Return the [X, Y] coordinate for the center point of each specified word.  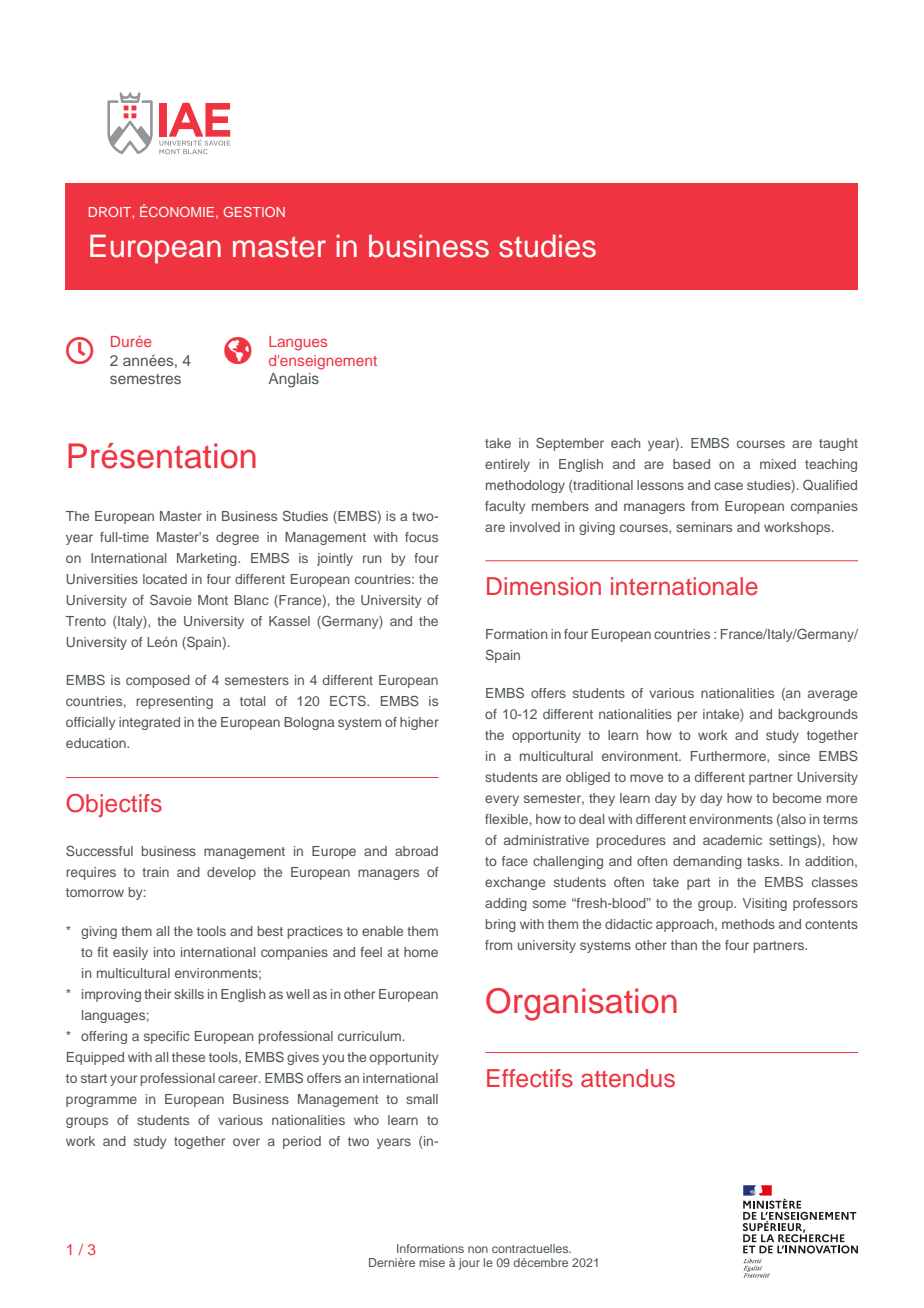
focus [421, 537]
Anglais [293, 380]
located [165, 579]
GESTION [254, 212]
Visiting [765, 904]
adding [506, 904]
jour [469, 1264]
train [155, 872]
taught [838, 444]
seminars [704, 527]
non [478, 1249]
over [246, 1142]
